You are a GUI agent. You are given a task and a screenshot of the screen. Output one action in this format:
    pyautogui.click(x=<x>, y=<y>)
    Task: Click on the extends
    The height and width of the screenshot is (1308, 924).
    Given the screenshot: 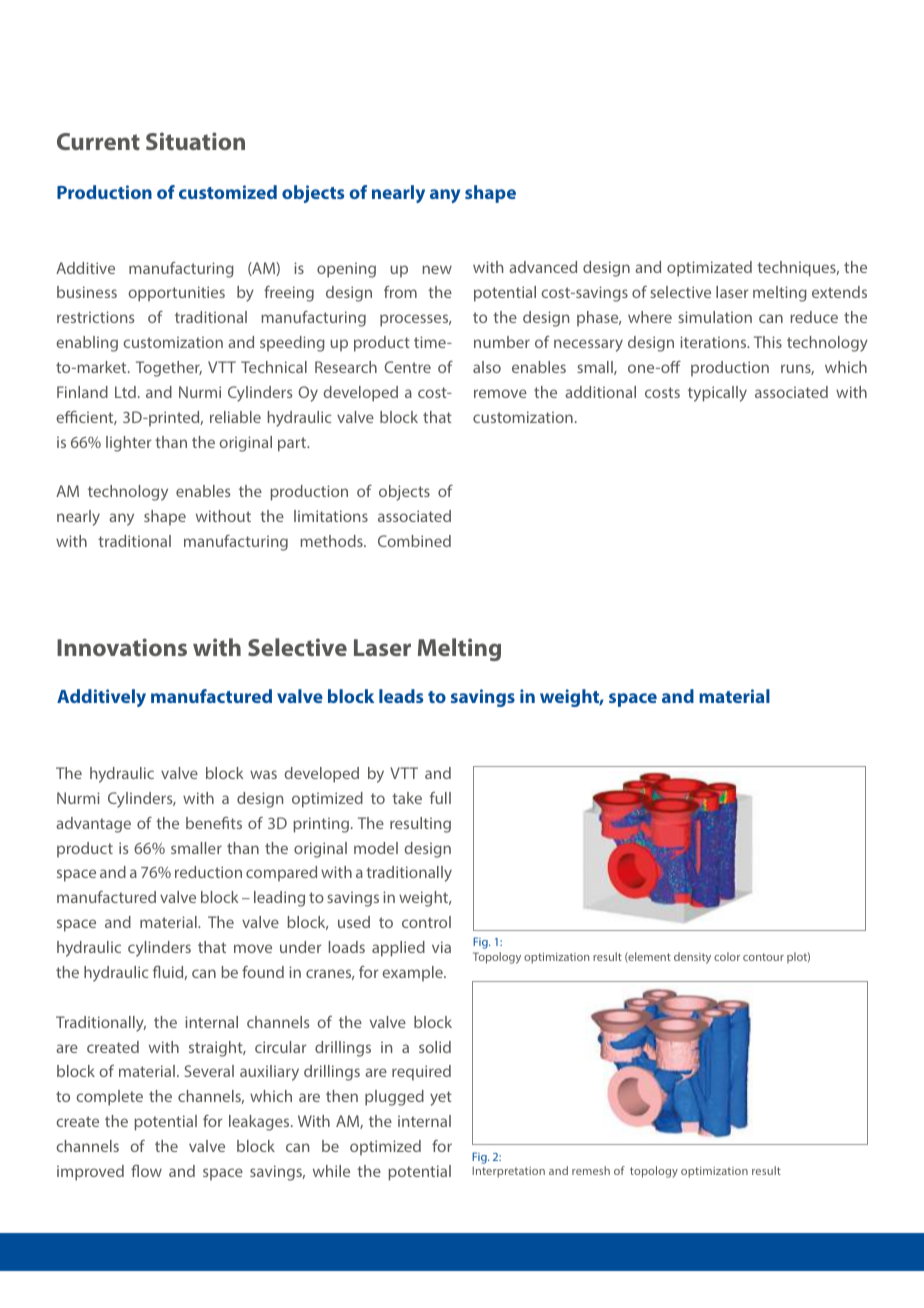 What is the action you would take?
    pyautogui.click(x=839, y=292)
